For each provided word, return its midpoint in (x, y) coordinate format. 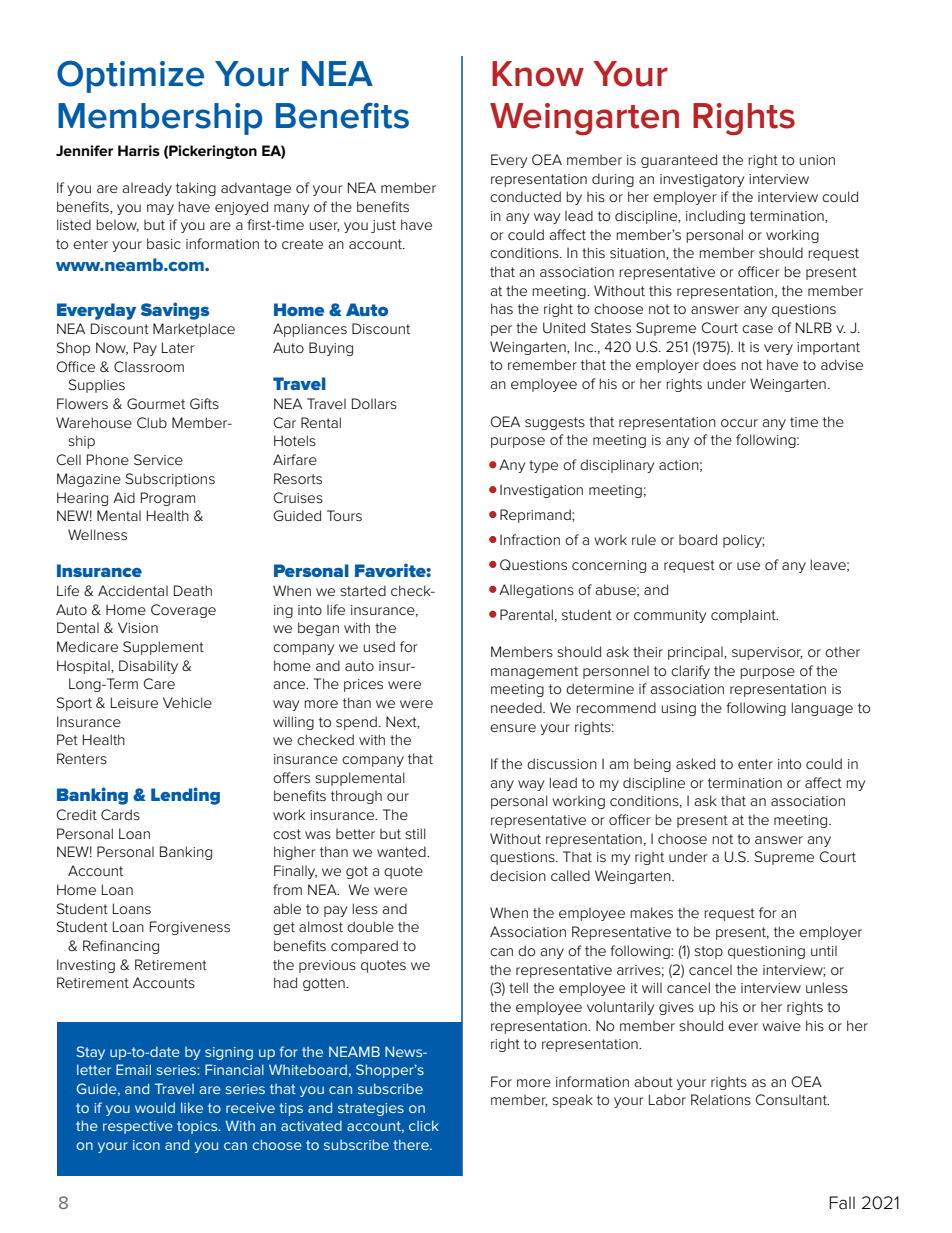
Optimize (130, 76)
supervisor (767, 653)
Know (538, 74)
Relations (721, 1099)
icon (146, 1145)
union (817, 160)
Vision (138, 627)
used (379, 646)
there (412, 1144)
